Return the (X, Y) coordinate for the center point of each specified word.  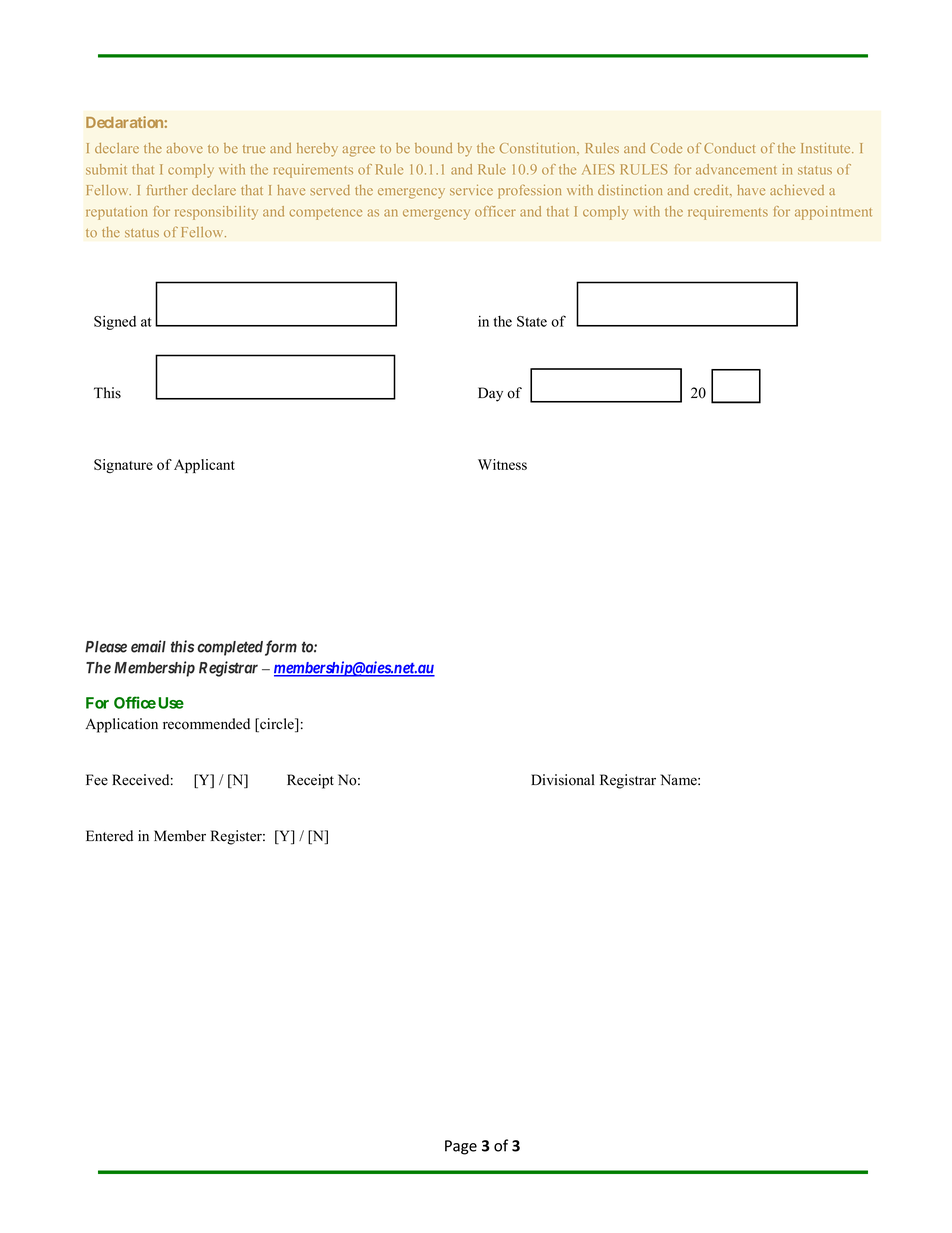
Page (461, 1147)
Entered (109, 836)
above (184, 148)
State (532, 321)
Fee (97, 780)
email (148, 646)
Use (171, 703)
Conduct (729, 148)
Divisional (562, 780)
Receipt (310, 781)
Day (490, 394)
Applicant (204, 466)
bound (433, 148)
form (281, 648)
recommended (206, 724)
